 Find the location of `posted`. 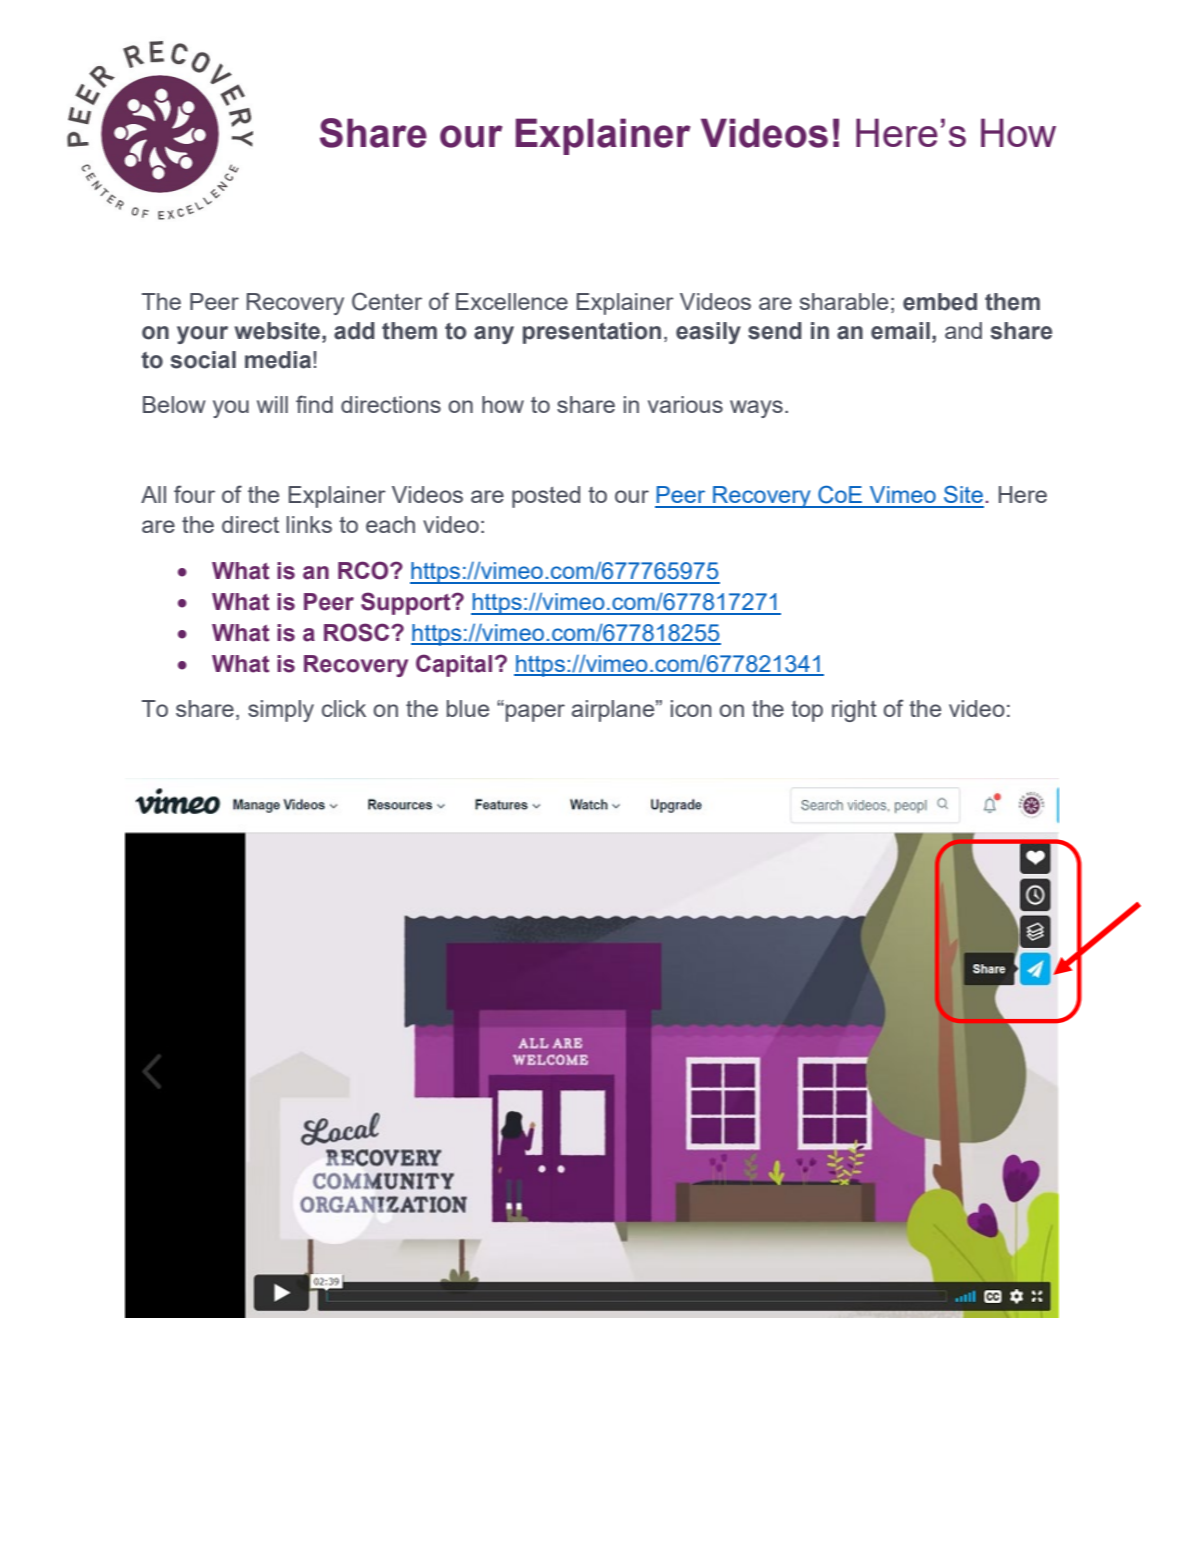

posted is located at coordinates (546, 497).
